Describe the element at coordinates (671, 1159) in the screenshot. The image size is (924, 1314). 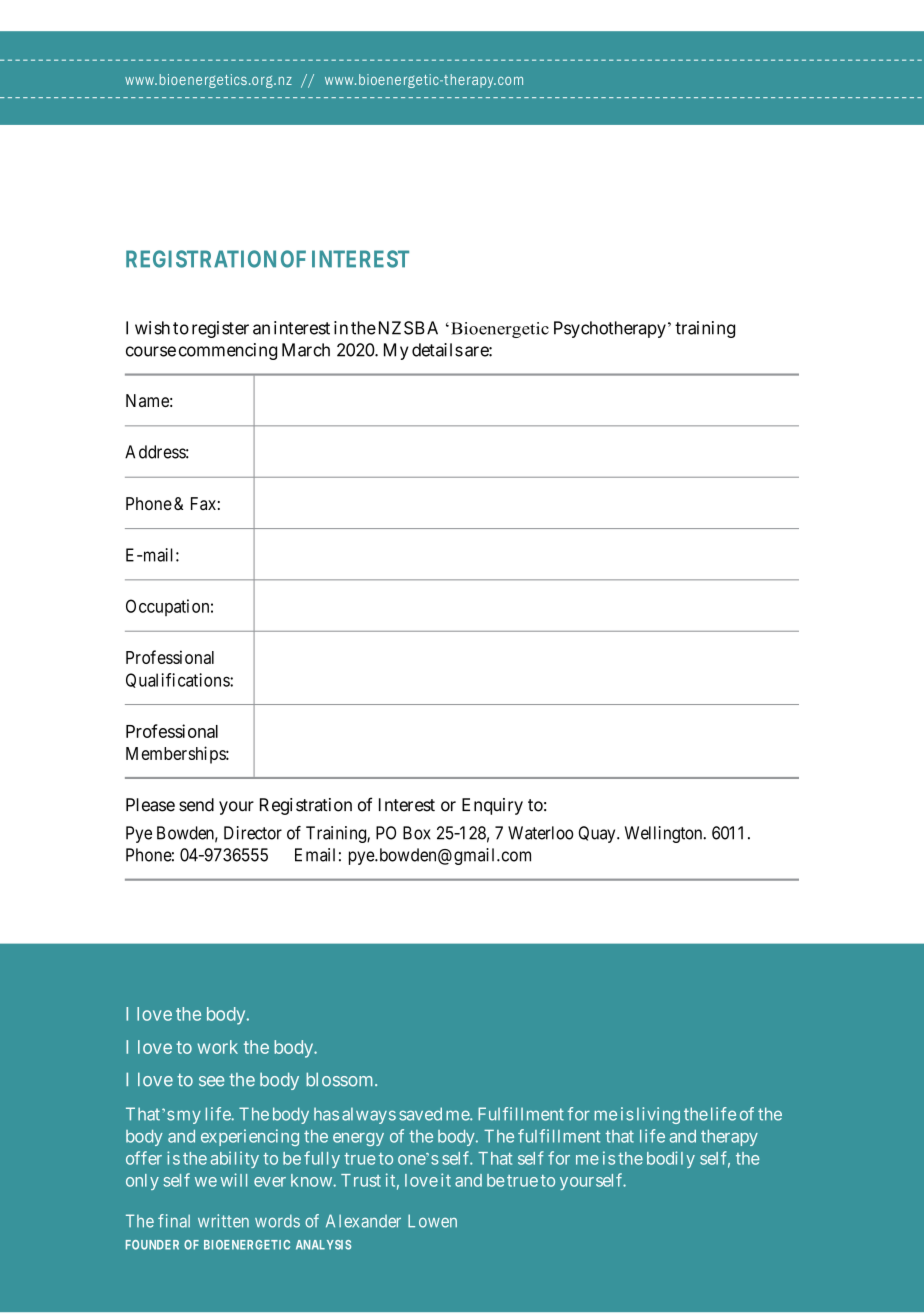
I see `bodily` at that location.
